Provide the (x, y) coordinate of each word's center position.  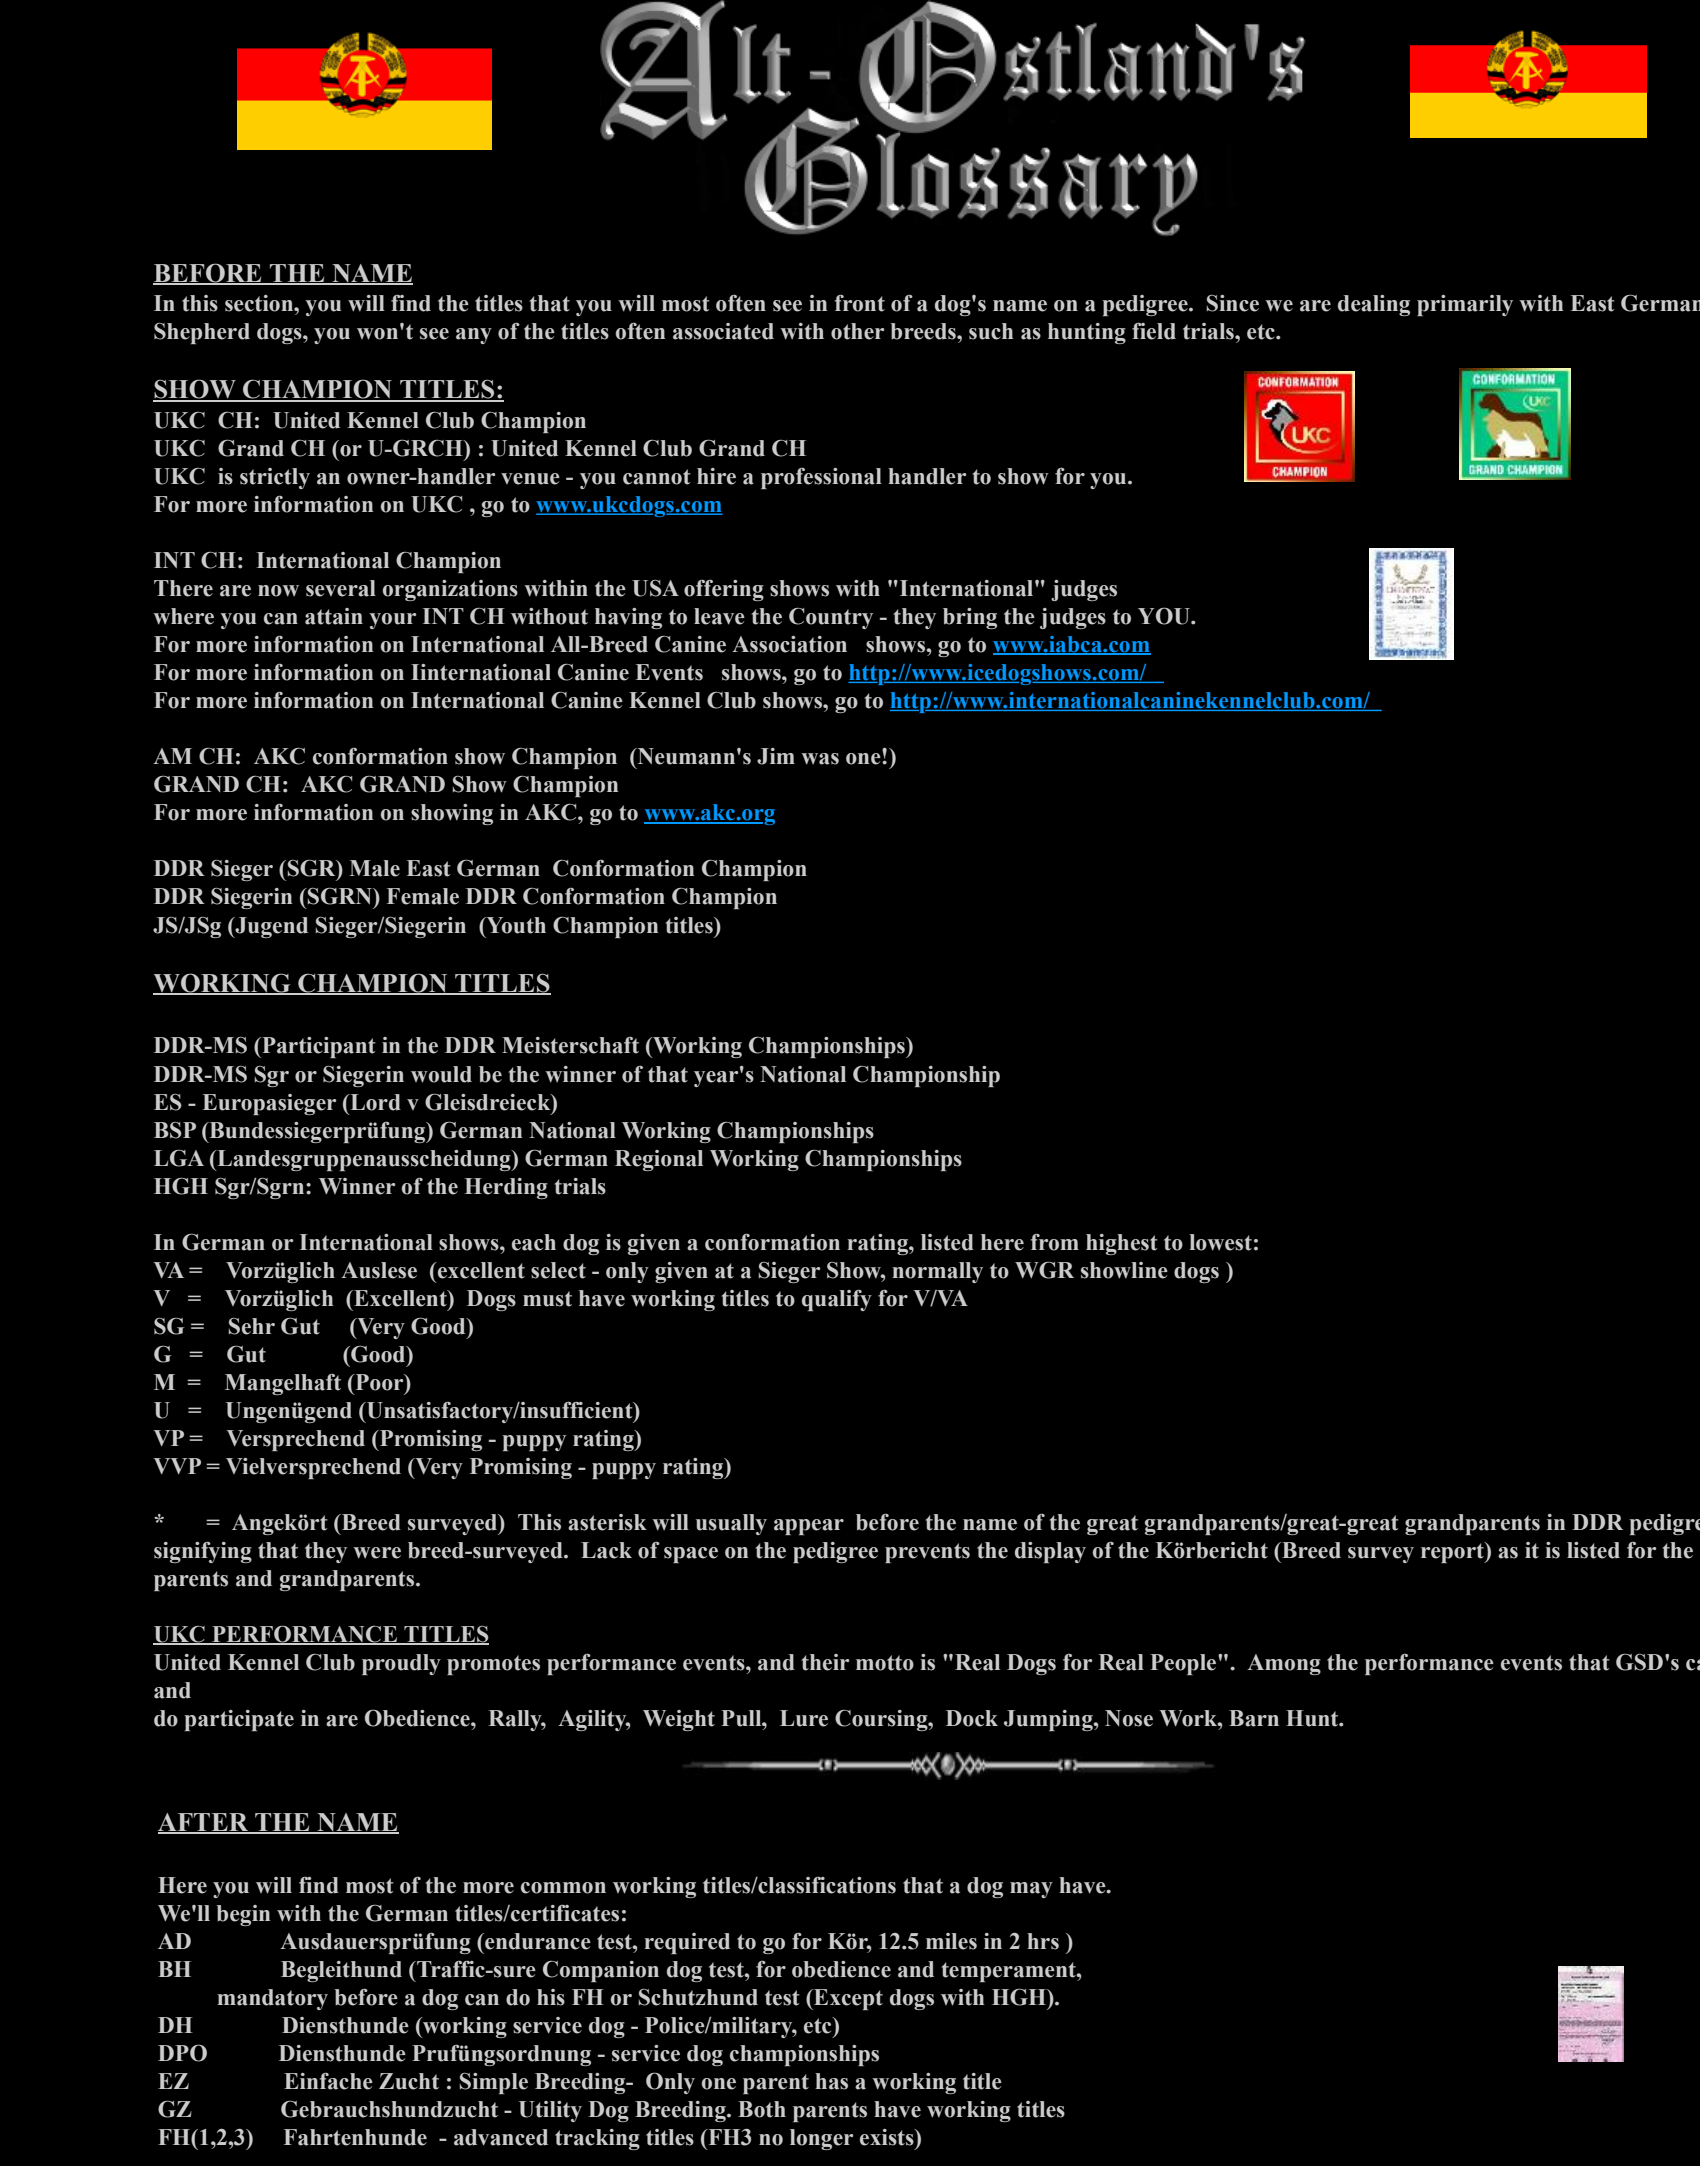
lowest (1220, 1242)
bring (970, 618)
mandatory (273, 1999)
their (825, 1662)
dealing (1374, 305)
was (820, 759)
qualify (837, 1300)
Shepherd (202, 333)
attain (334, 616)
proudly (401, 1664)
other (857, 331)
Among (1284, 1664)
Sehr (252, 1326)
